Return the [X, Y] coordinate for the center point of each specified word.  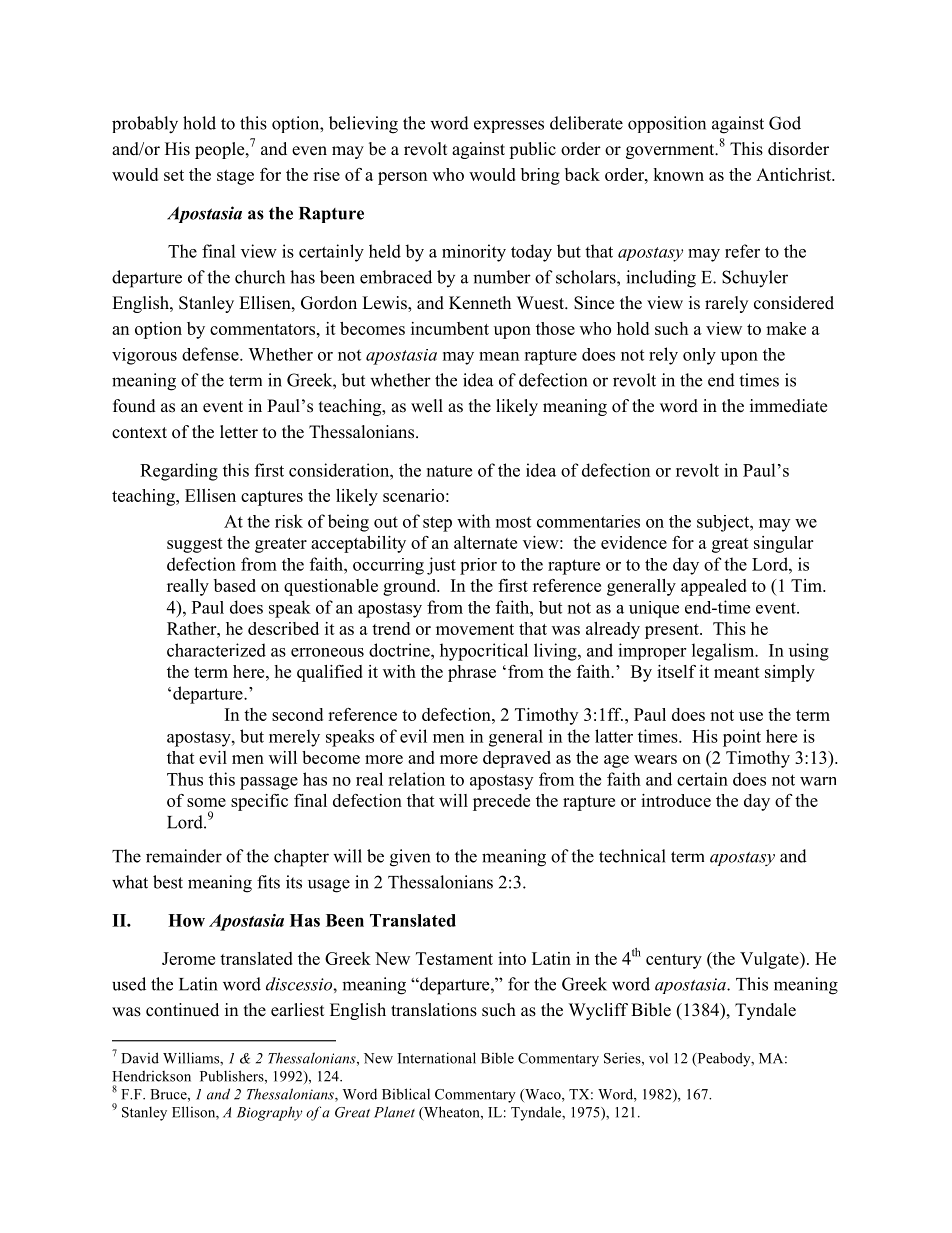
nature [449, 471]
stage [235, 177]
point [742, 738]
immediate [788, 406]
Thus [185, 779]
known [678, 174]
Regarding [179, 472]
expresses [509, 126]
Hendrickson [151, 1076]
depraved [517, 759]
